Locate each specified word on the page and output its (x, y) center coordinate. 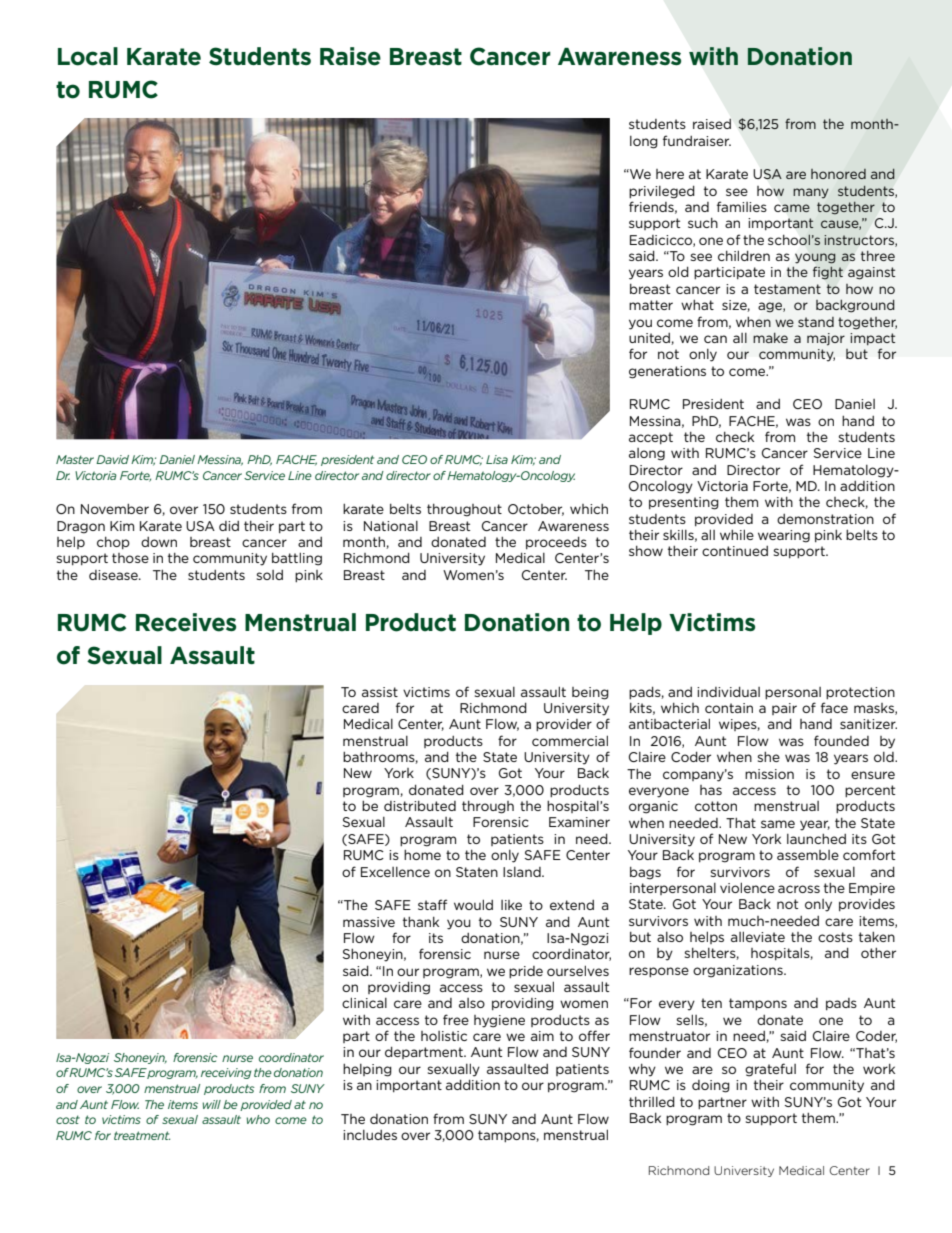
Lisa (497, 459)
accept (651, 438)
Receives (186, 622)
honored (838, 174)
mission (769, 774)
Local (88, 56)
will (211, 1104)
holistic (444, 1036)
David (112, 459)
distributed (420, 806)
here (670, 174)
